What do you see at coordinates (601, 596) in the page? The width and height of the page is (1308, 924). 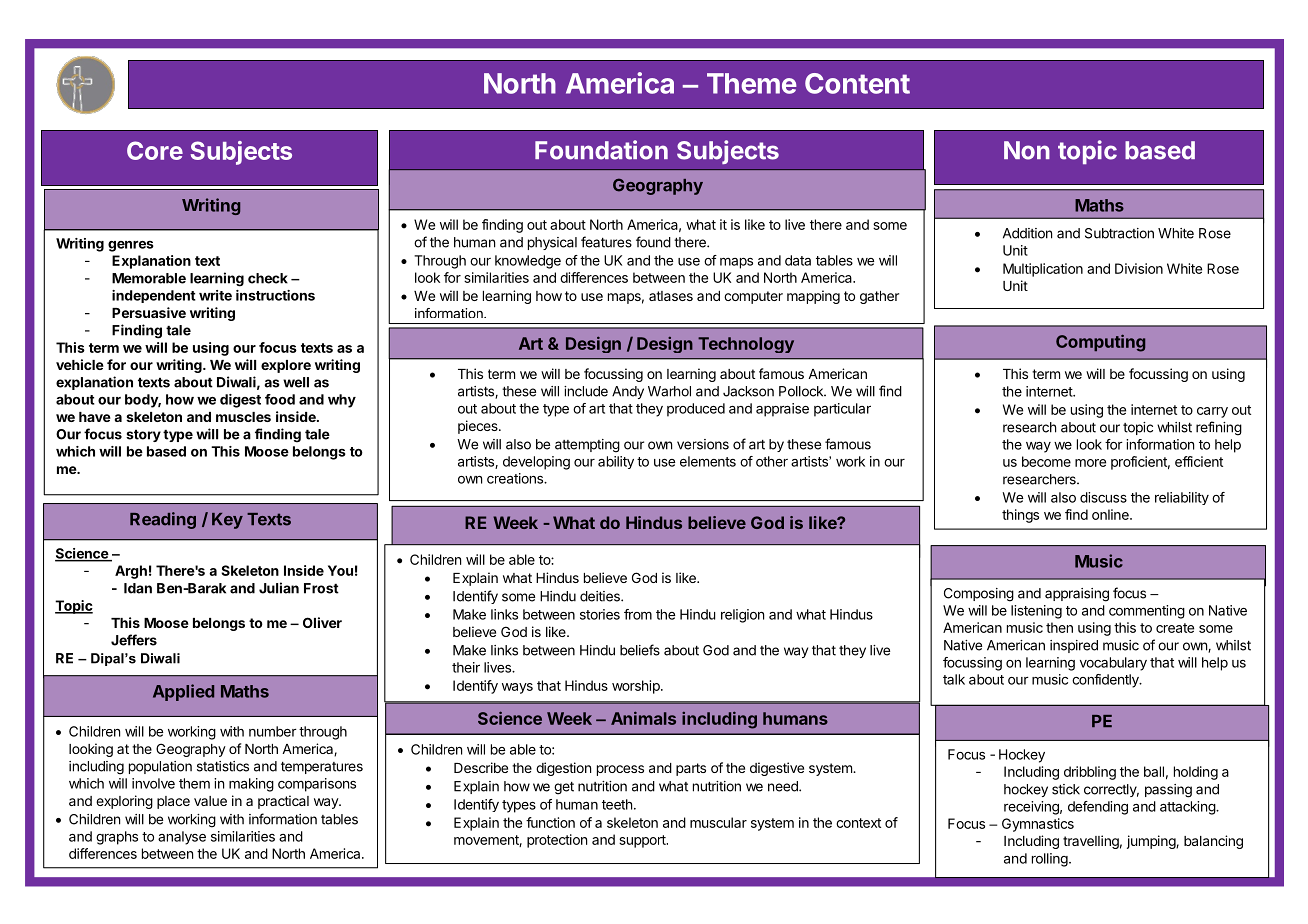 I see `deities` at bounding box center [601, 596].
